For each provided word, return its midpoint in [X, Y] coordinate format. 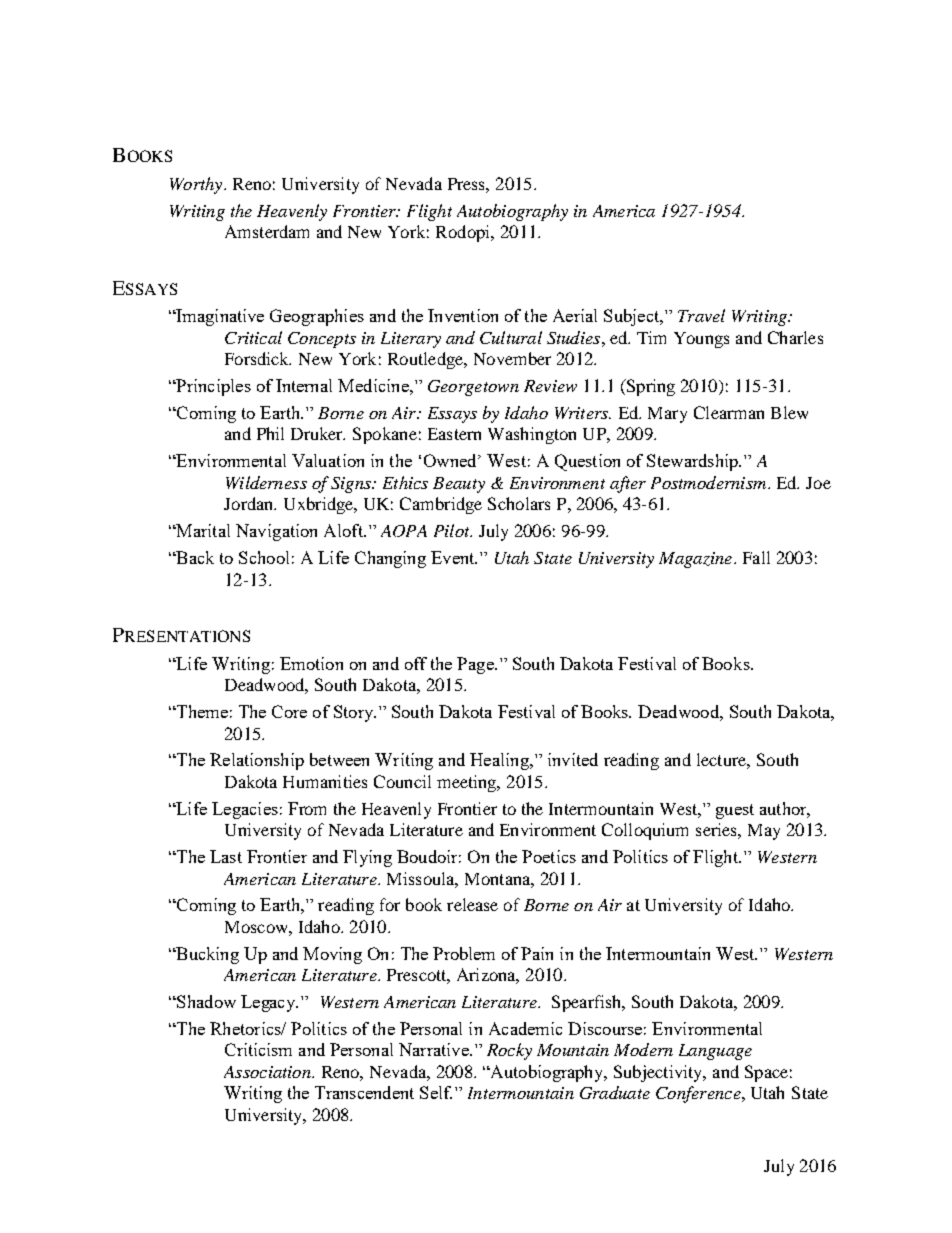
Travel [701, 315]
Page [476, 665]
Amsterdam [267, 231]
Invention [463, 315]
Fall [756, 557]
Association [268, 1072]
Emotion [311, 663]
